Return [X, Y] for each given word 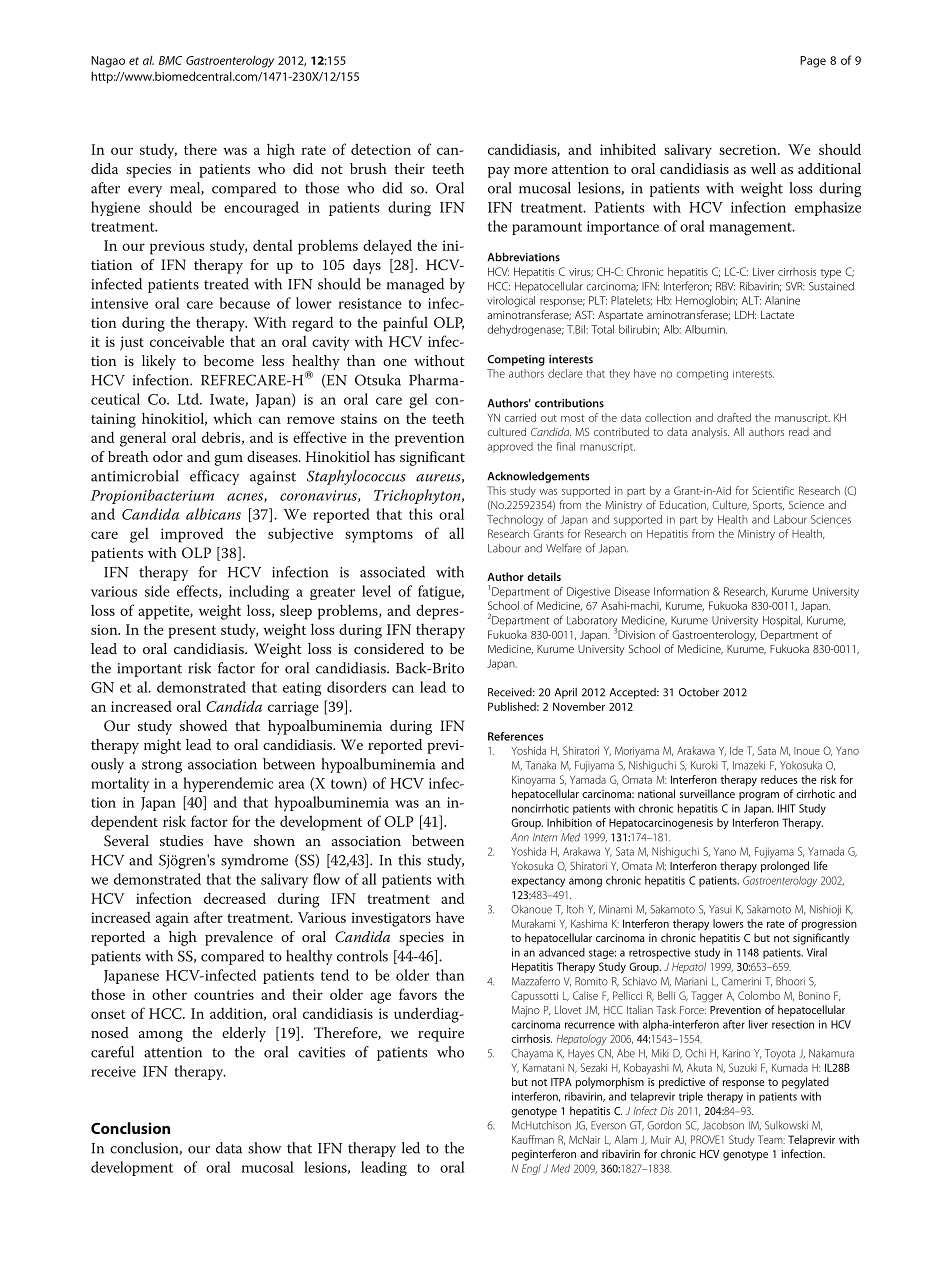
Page [813, 62]
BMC [170, 60]
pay [499, 172]
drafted [734, 417]
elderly [244, 1034]
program [759, 796]
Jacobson [723, 1125]
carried [520, 417]
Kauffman [533, 1139]
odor [168, 456]
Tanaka [540, 765]
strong [162, 766]
